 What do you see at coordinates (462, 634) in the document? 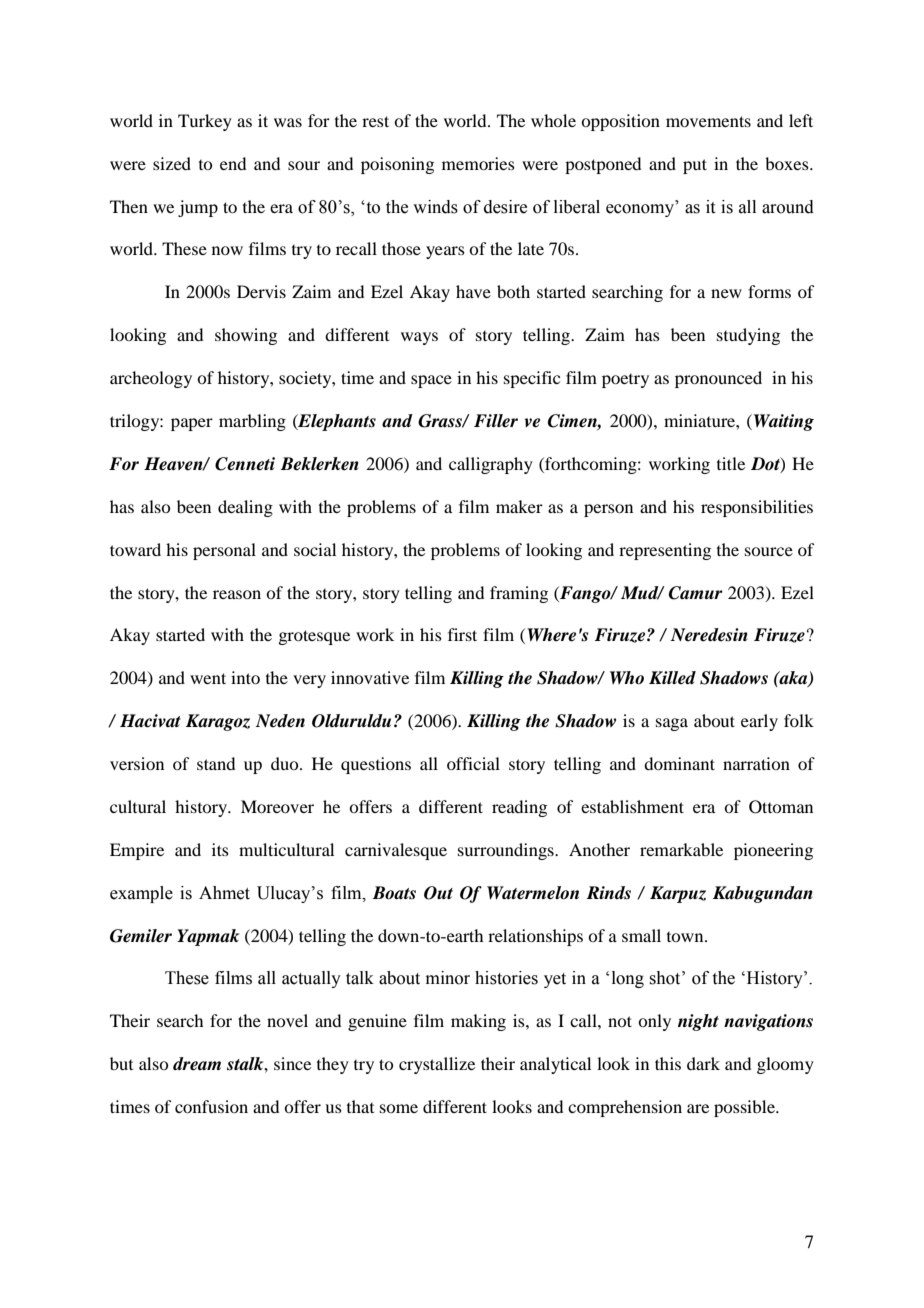
I see `first` at bounding box center [462, 634].
